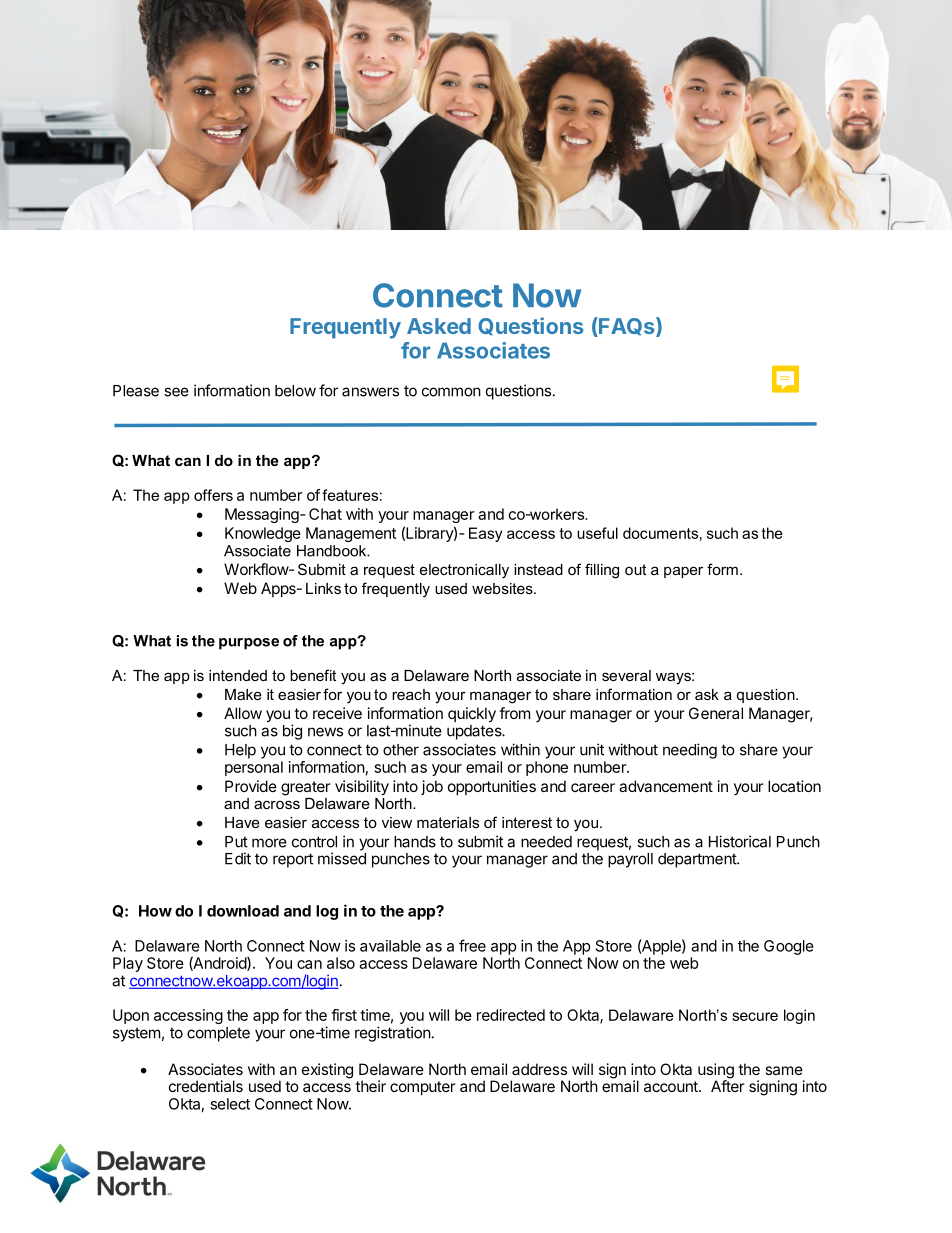 The height and width of the image is (1233, 952). I want to click on electronically, so click(464, 571).
